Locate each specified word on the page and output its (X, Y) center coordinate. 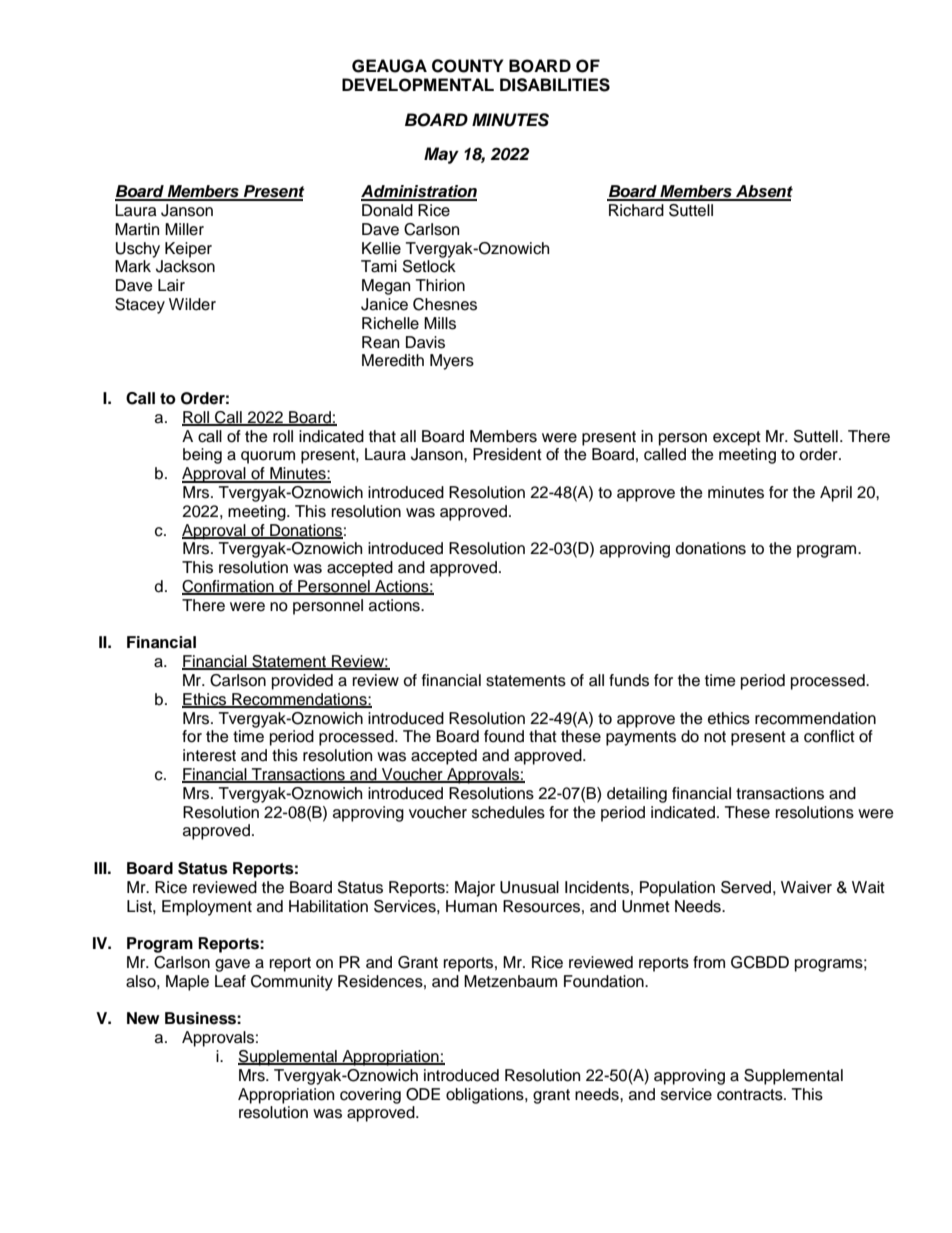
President (507, 454)
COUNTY (468, 66)
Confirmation (229, 587)
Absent (763, 192)
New (143, 1018)
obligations (486, 1096)
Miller (184, 229)
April (836, 494)
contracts (751, 1095)
